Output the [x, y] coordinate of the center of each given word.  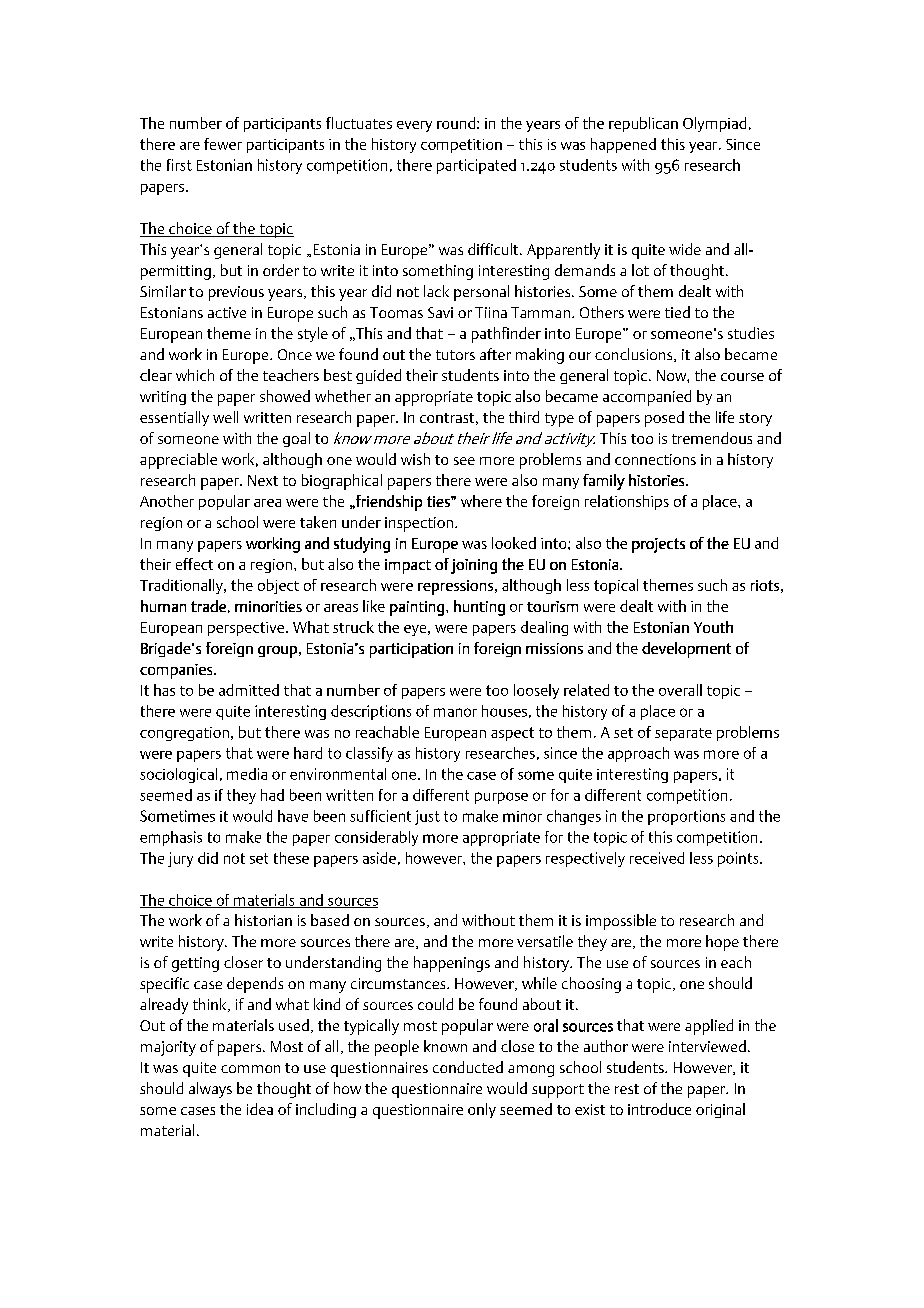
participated [476, 166]
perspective [247, 629]
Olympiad [714, 124]
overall [680, 690]
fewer [223, 144]
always [210, 1090]
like [374, 606]
